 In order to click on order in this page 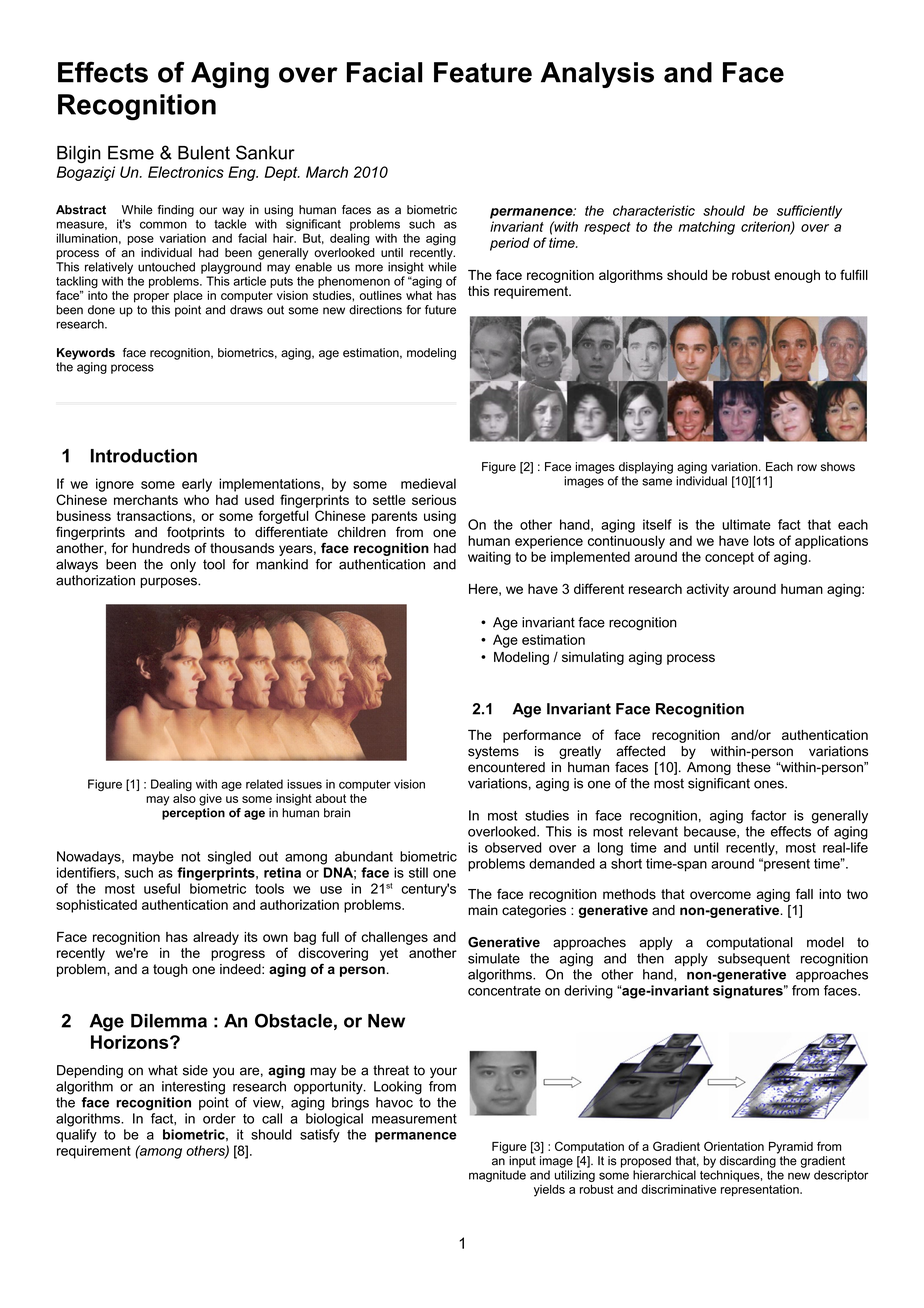, I will do `click(219, 1118)`.
